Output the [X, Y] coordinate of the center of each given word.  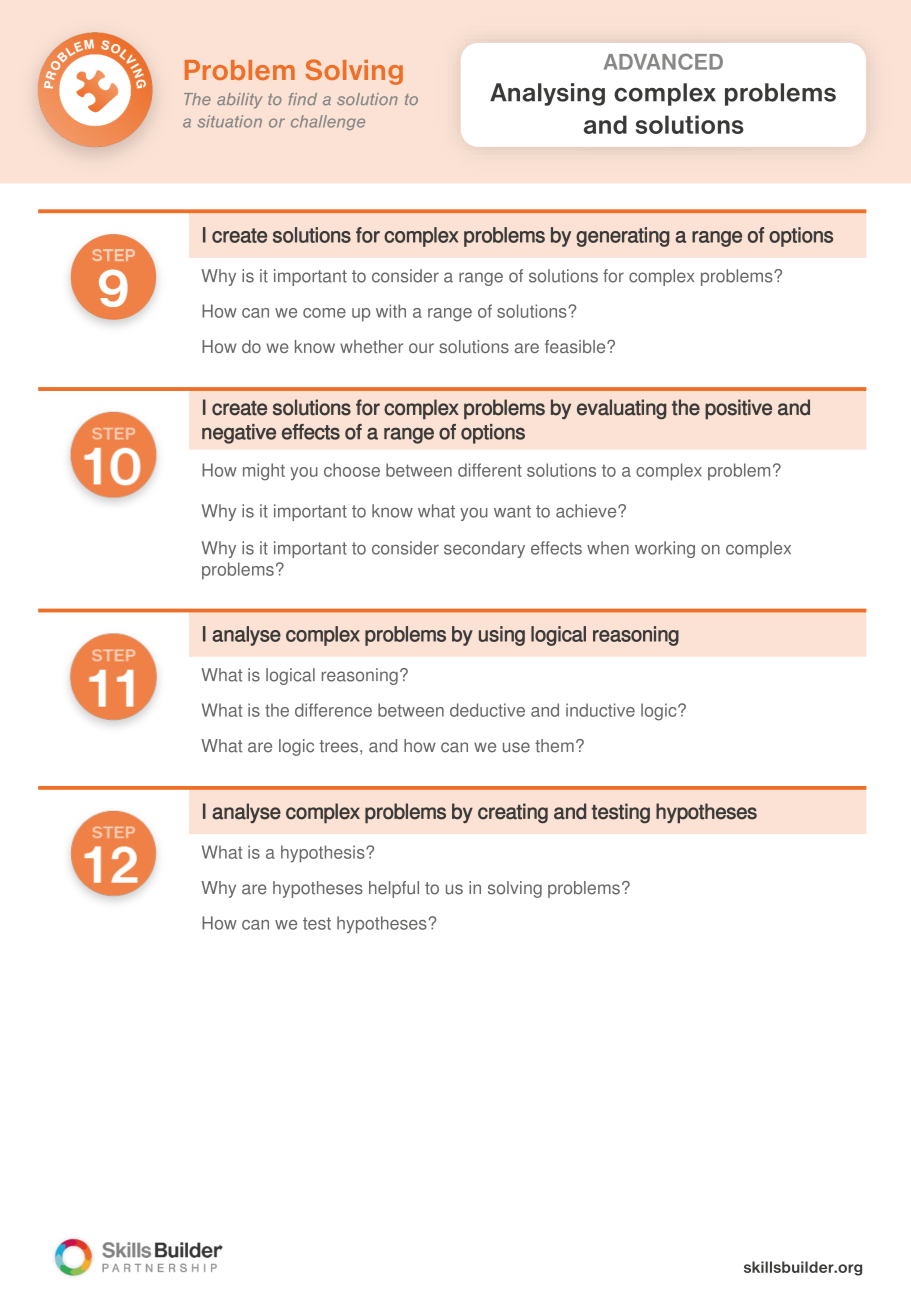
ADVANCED [663, 61]
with [391, 311]
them [554, 746]
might [264, 472]
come [324, 313]
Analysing [547, 94]
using [502, 636]
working [665, 549]
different [490, 470]
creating [513, 813]
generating [623, 237]
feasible [576, 346]
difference [333, 710]
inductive [600, 710]
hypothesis [324, 854]
